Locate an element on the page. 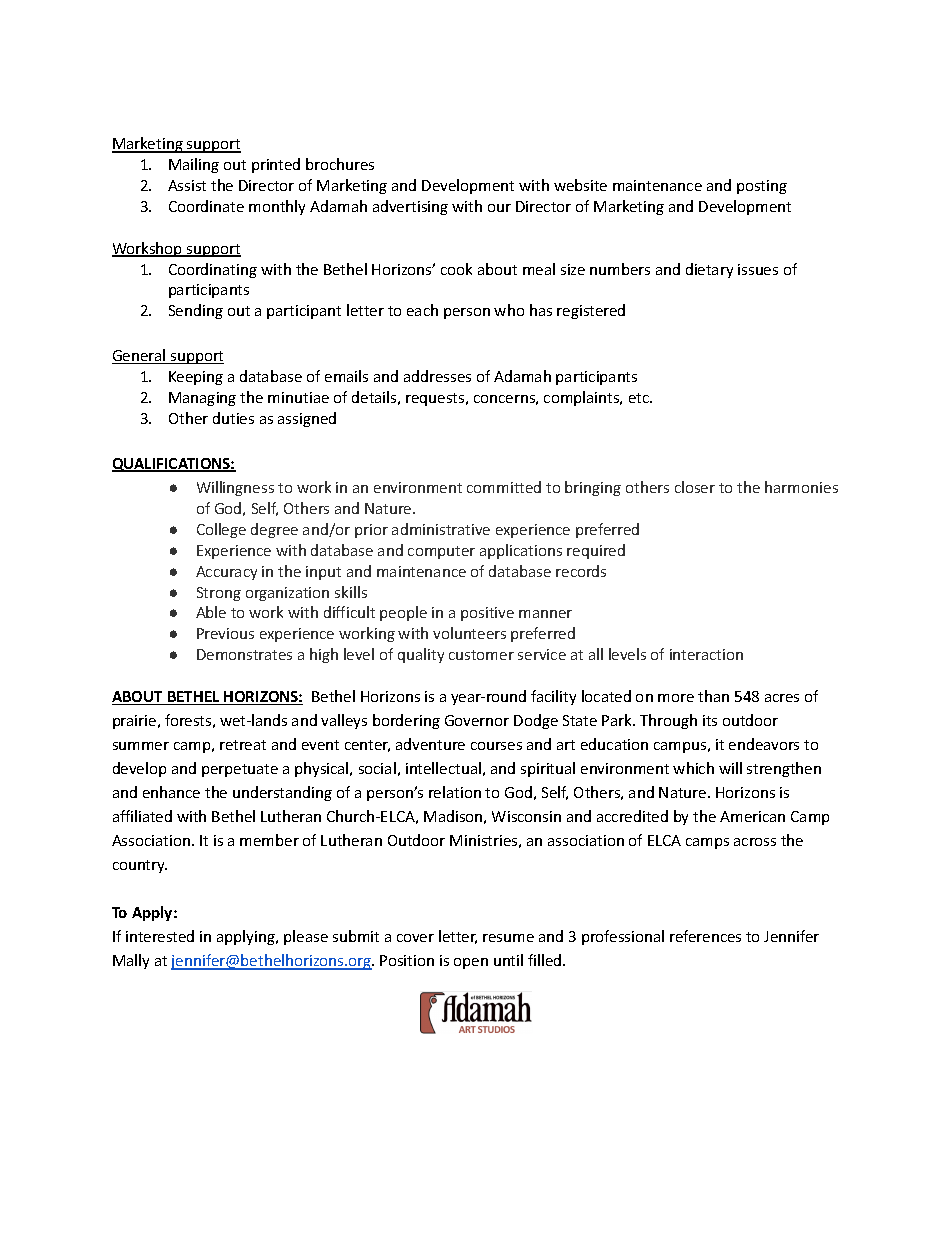 The width and height of the document is (952, 1233). closer is located at coordinates (695, 487).
